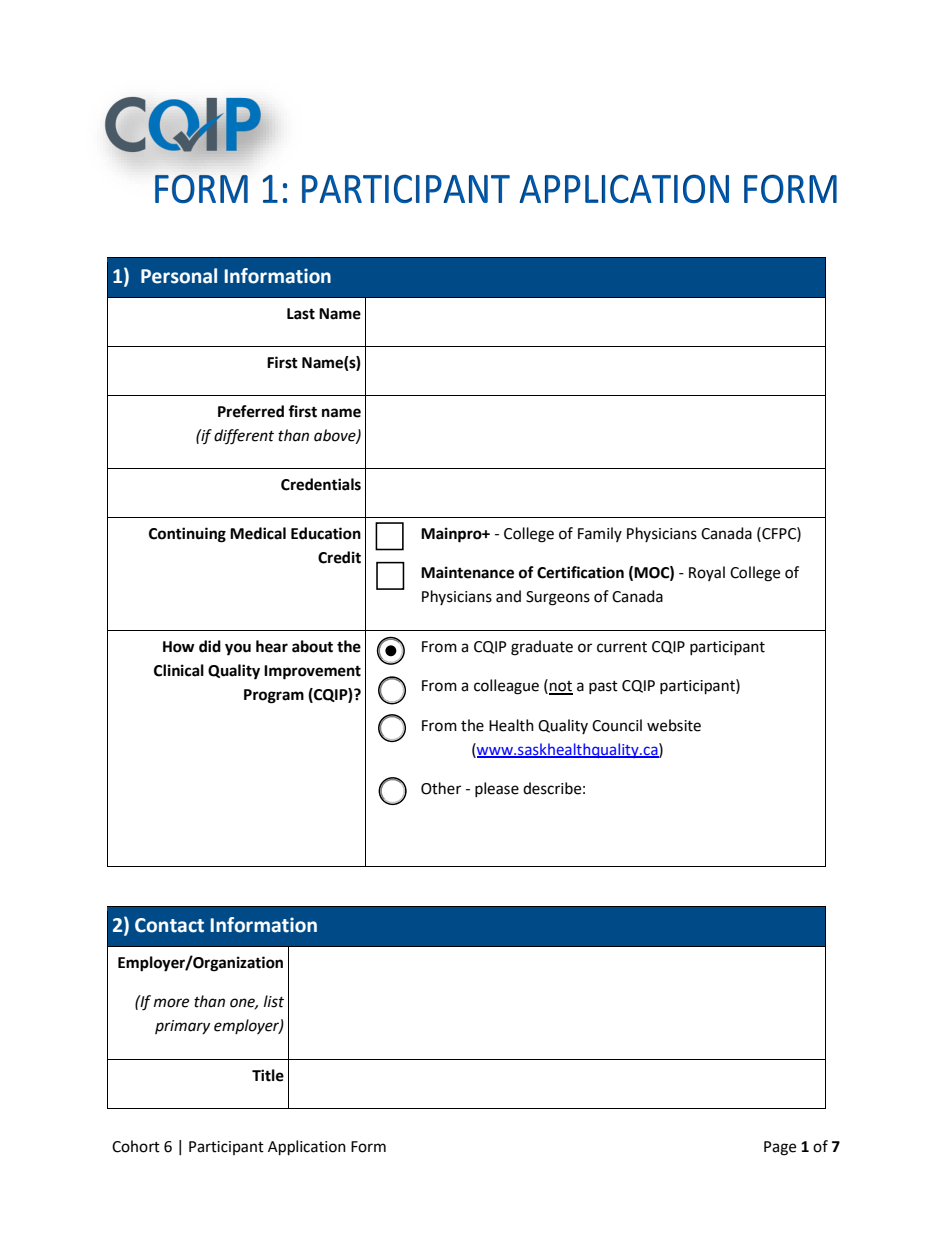 This screenshot has height=1233, width=952. I want to click on Personal, so click(179, 276).
